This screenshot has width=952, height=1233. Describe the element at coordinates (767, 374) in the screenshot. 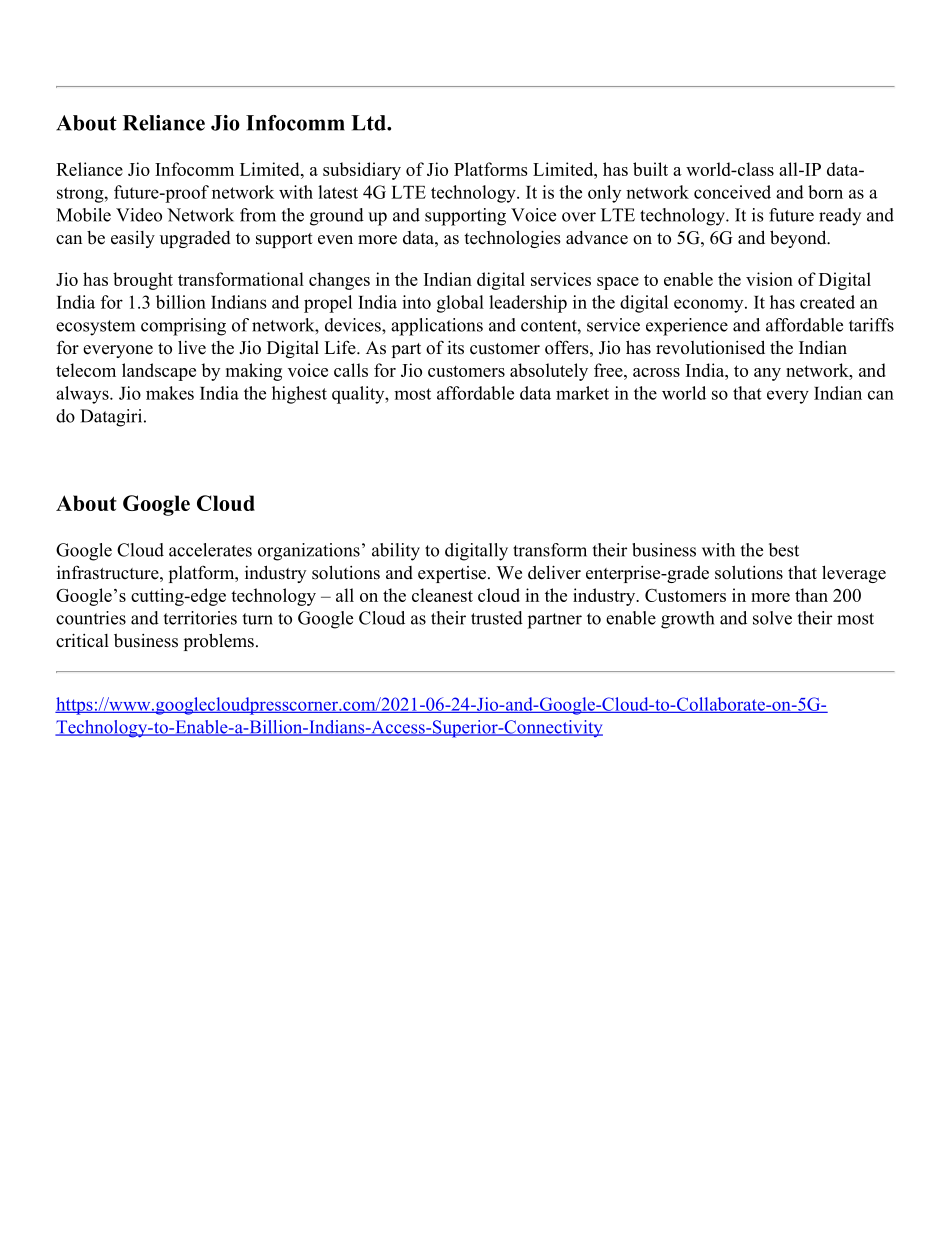

I see `any` at that location.
